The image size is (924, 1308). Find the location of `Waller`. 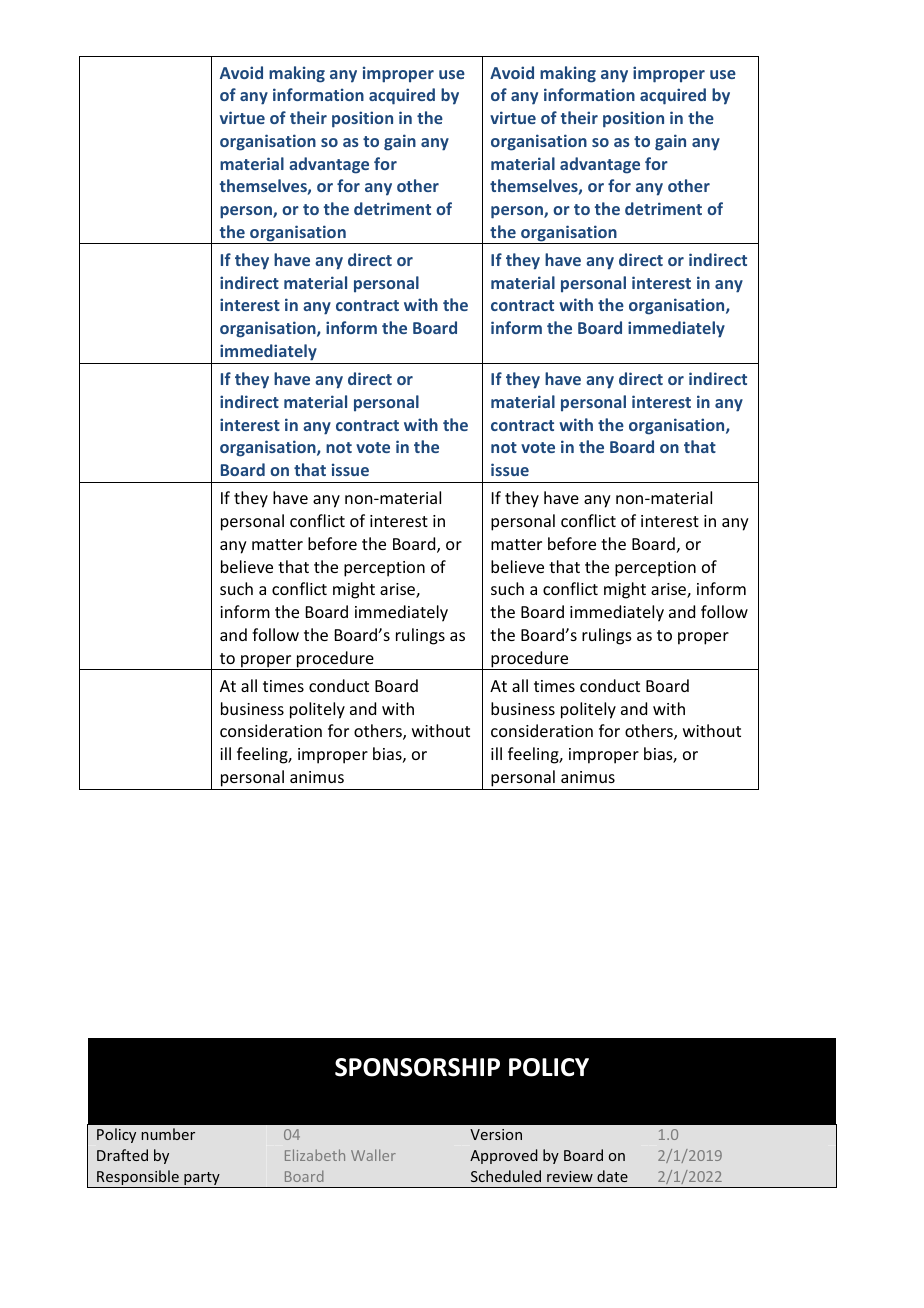

Waller is located at coordinates (373, 1155).
